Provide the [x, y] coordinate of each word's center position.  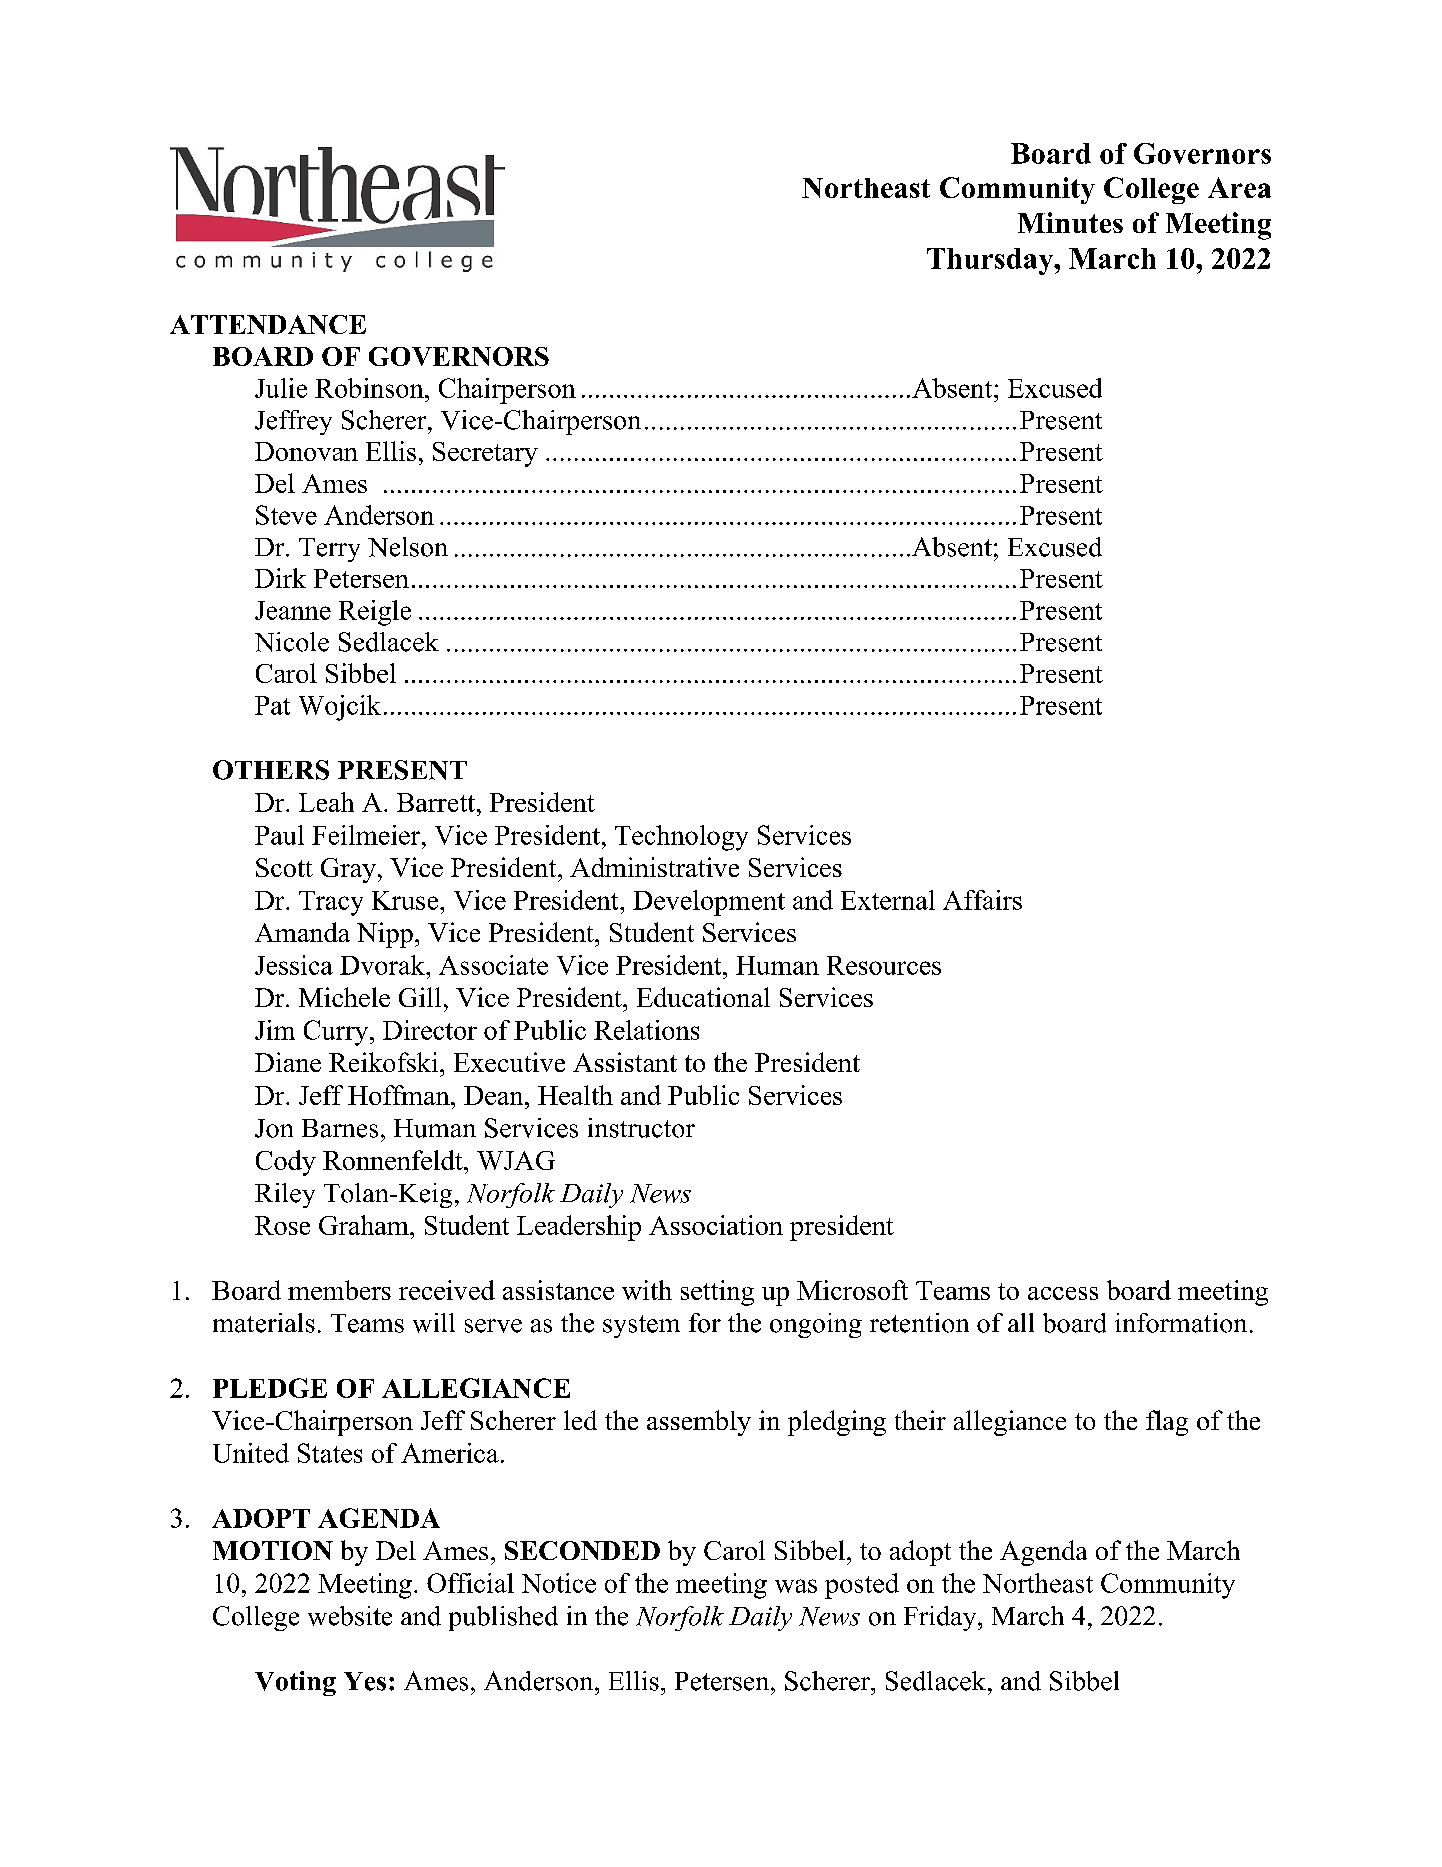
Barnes [340, 1128]
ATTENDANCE [268, 324]
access [1063, 1293]
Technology [681, 838]
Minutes [1070, 222]
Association [716, 1225]
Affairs [982, 900]
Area [1239, 187]
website [350, 1616]
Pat [272, 705]
